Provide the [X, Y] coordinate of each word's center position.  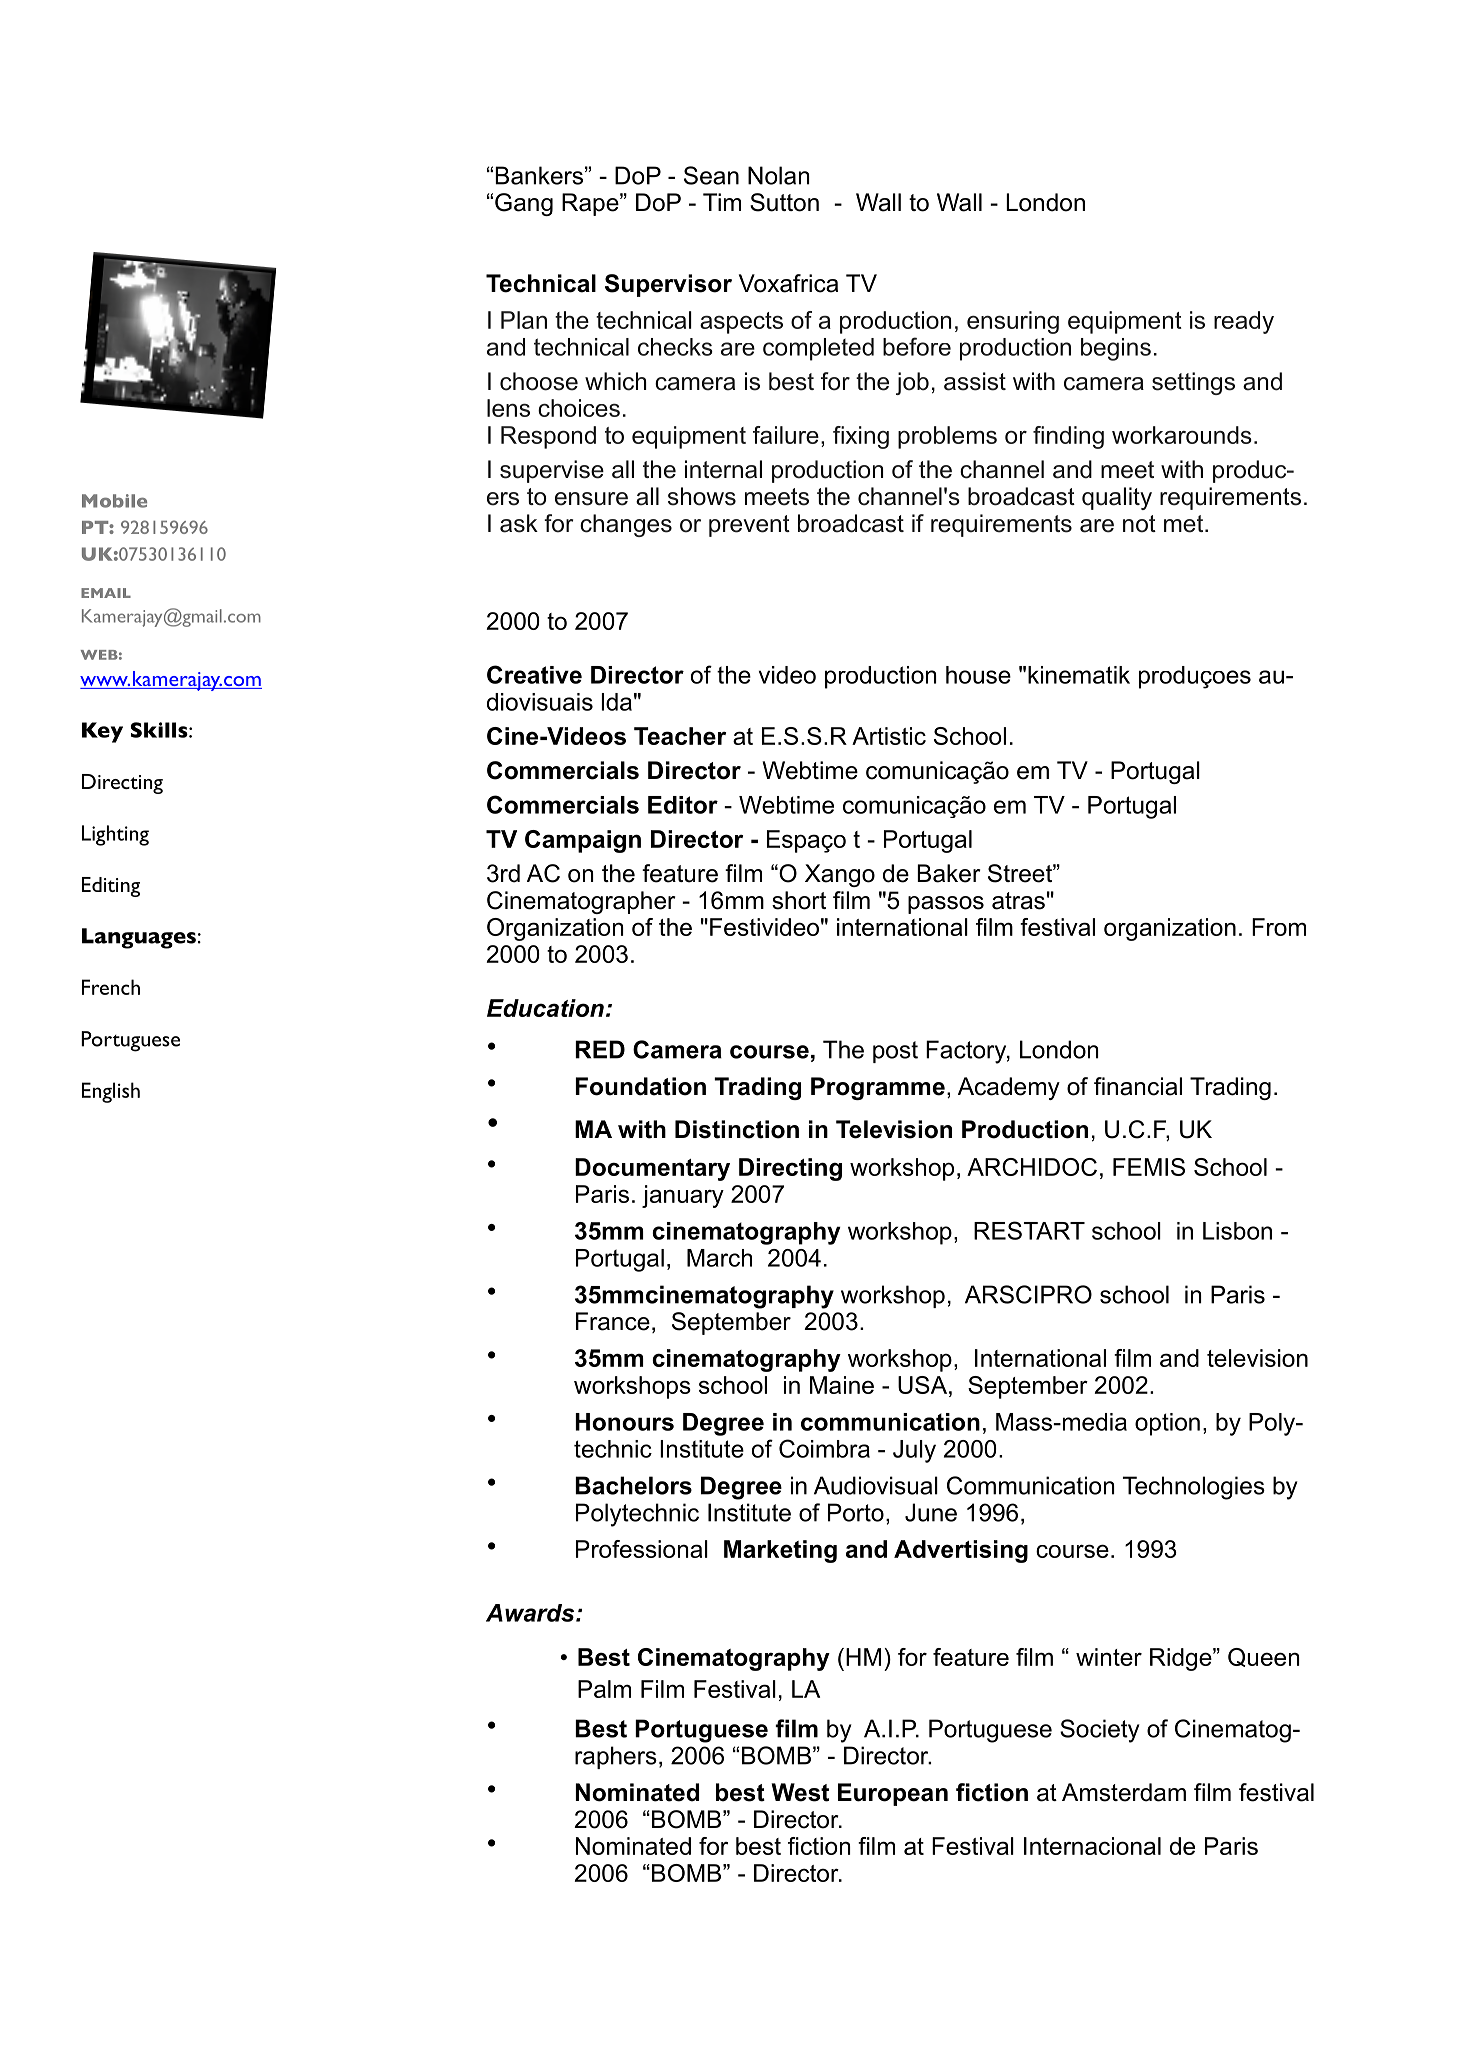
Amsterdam [1124, 1792]
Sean [711, 175]
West [800, 1792]
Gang [524, 204]
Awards [531, 1613]
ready [1244, 322]
